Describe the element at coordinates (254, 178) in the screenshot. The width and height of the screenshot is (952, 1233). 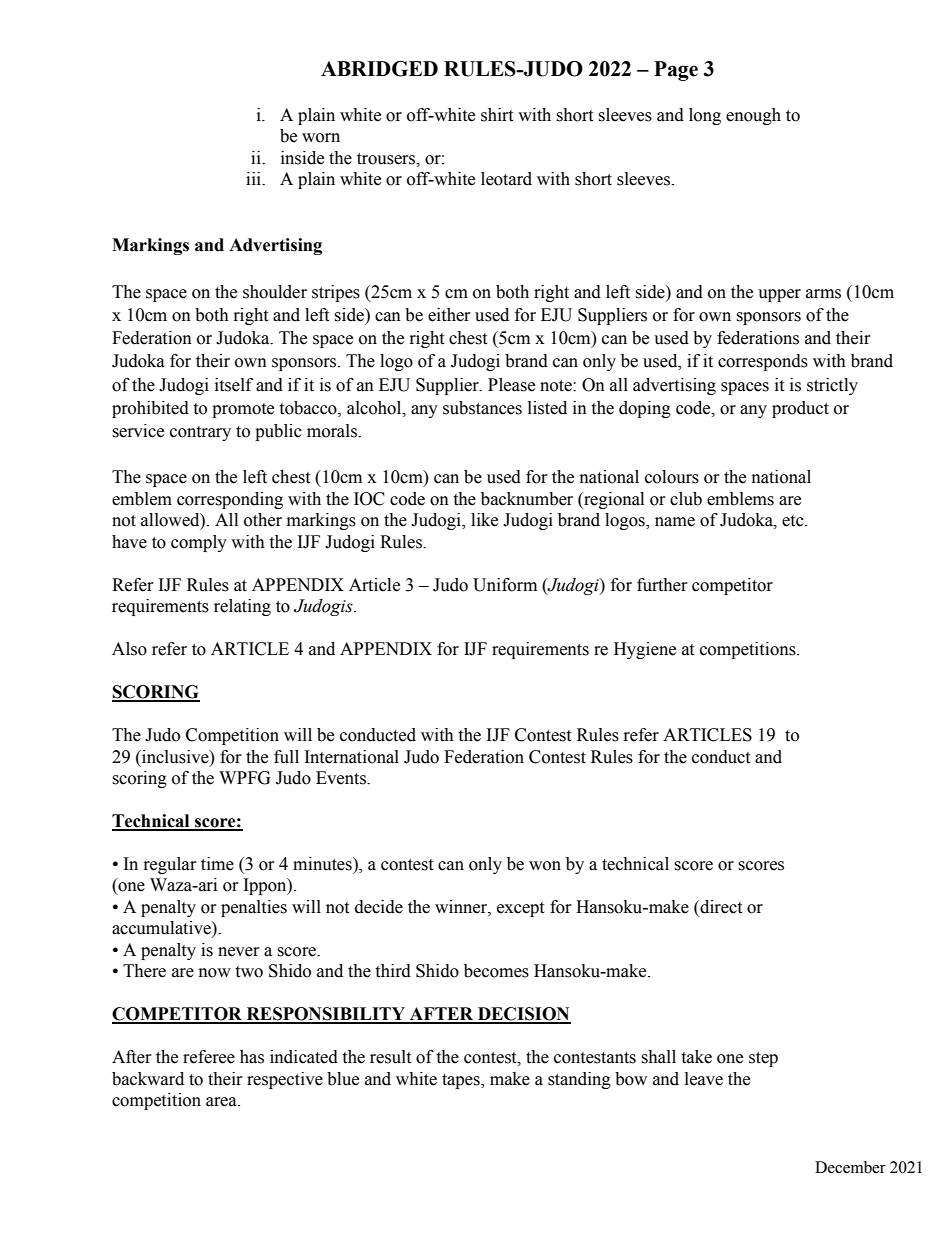
I see `iii` at that location.
